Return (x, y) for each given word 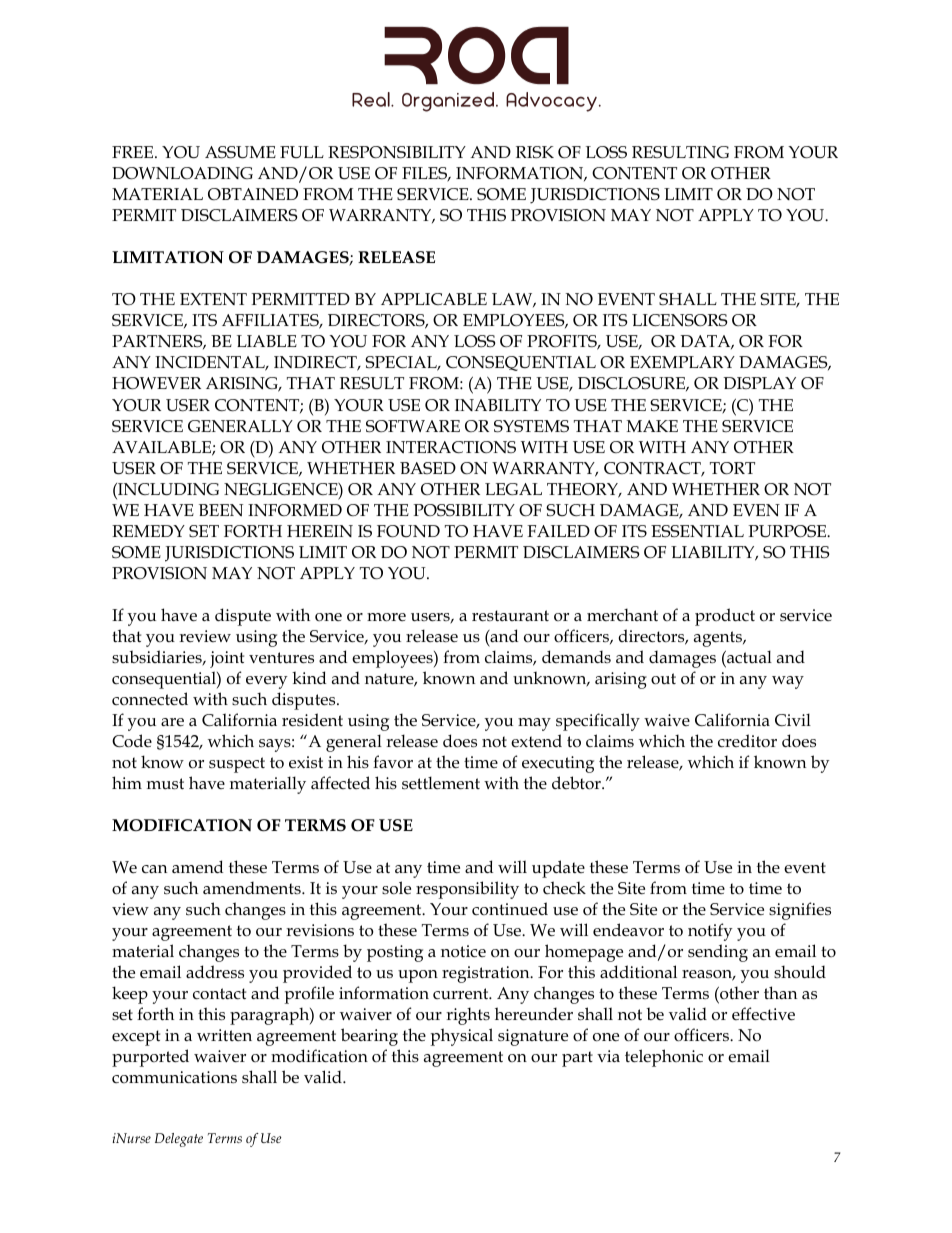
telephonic (664, 1058)
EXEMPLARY (682, 362)
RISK (535, 152)
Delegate (179, 1140)
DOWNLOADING (182, 173)
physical (462, 1037)
